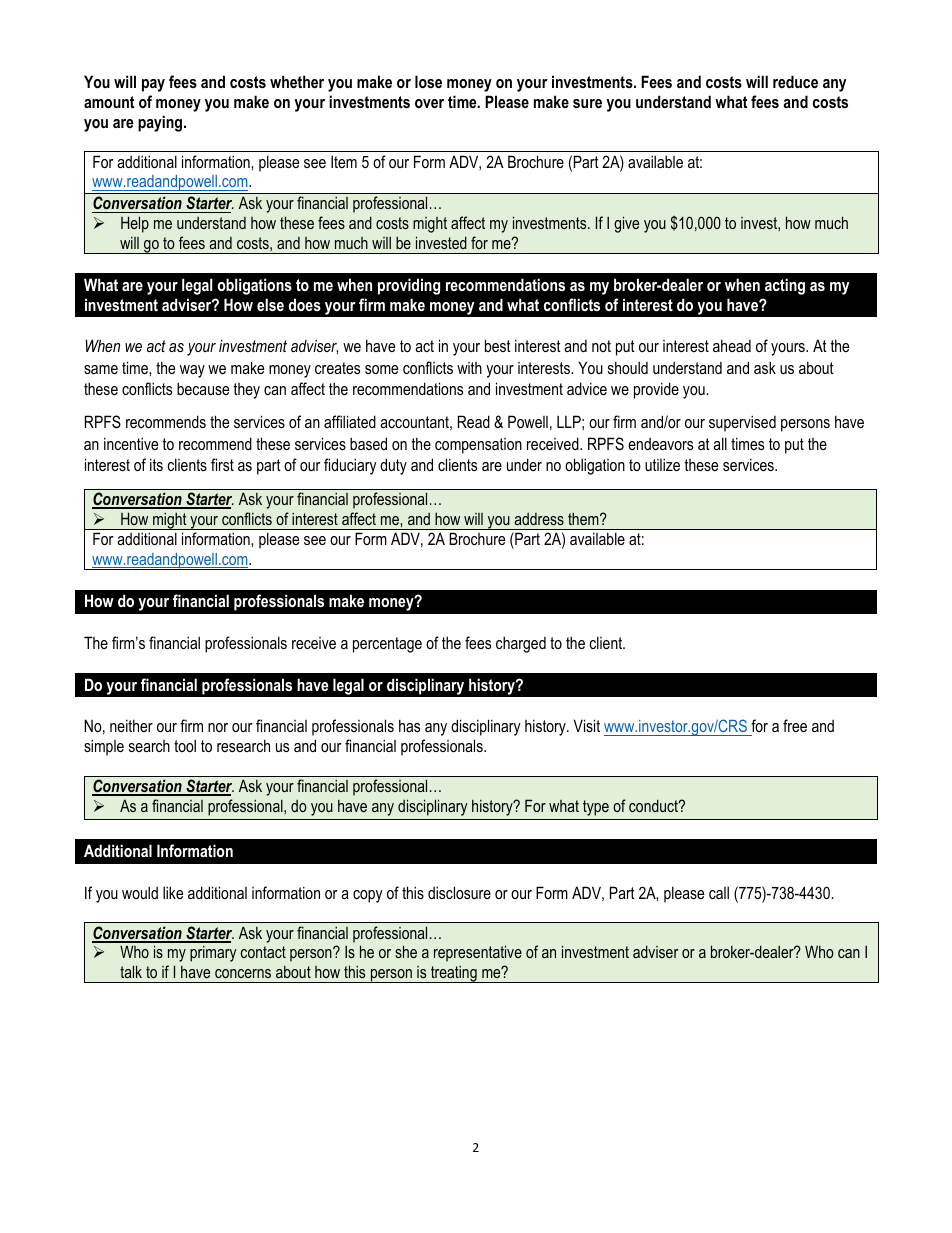 The height and width of the screenshot is (1233, 952). I want to click on nor, so click(218, 727).
